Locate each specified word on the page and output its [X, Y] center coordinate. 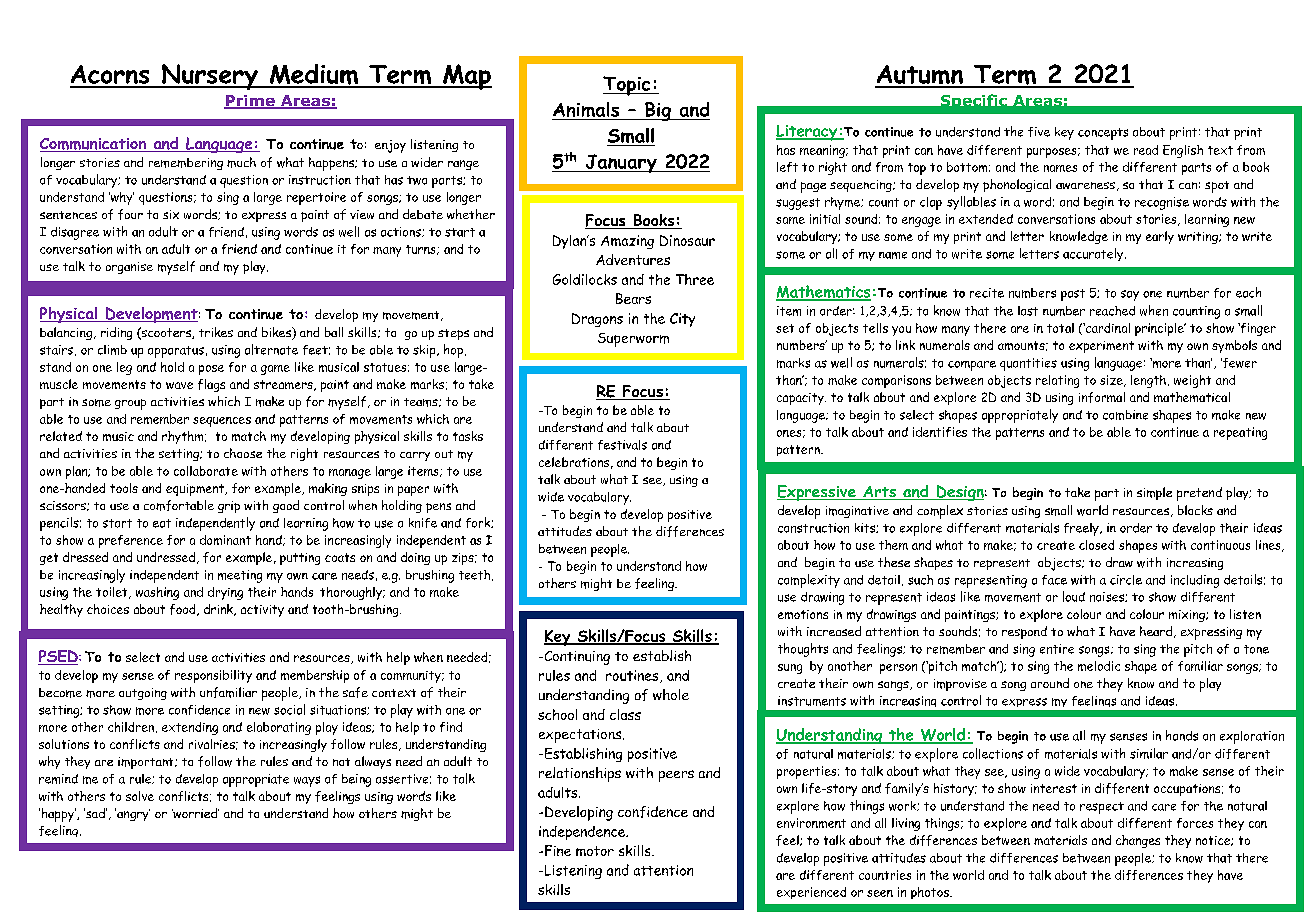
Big [658, 111]
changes [1138, 841]
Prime [250, 102]
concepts [1103, 134]
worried [195, 813]
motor [595, 851]
